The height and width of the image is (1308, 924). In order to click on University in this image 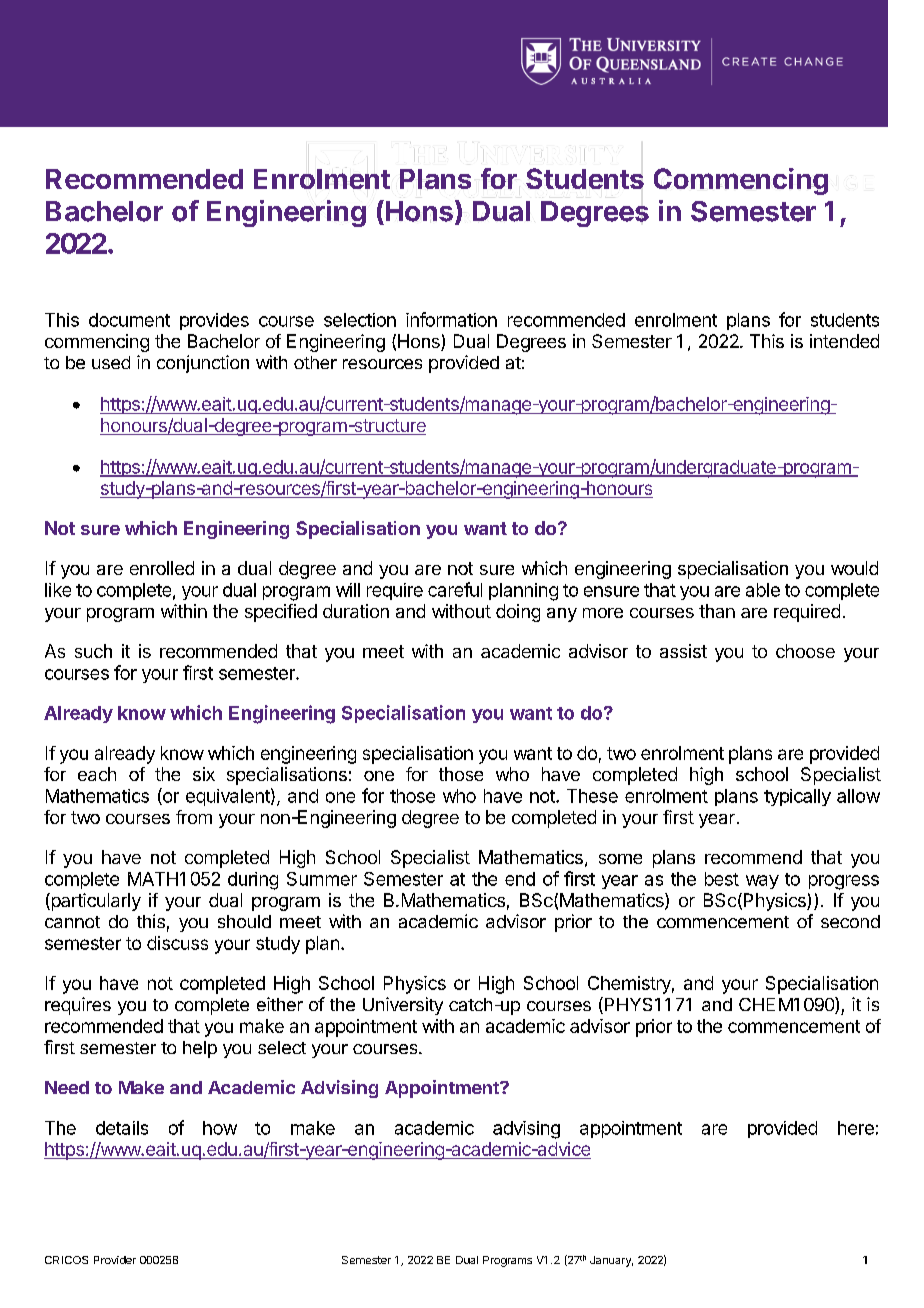, I will do `click(403, 1006)`.
